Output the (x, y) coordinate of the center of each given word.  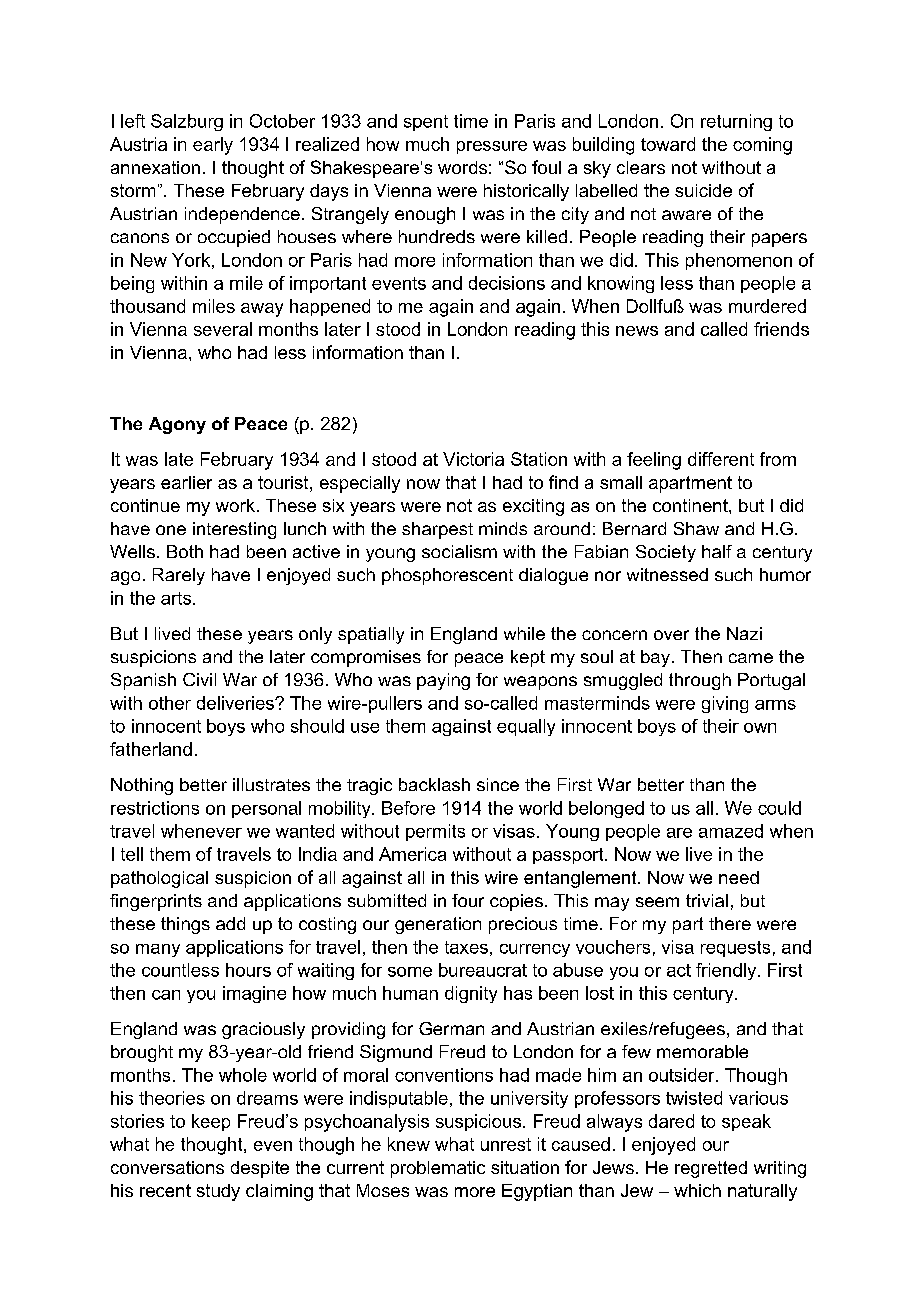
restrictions (155, 808)
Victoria (473, 459)
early (213, 146)
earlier (186, 482)
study (218, 1192)
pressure (492, 147)
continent (691, 505)
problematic (438, 1169)
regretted (711, 1169)
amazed (731, 831)
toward (668, 144)
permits (435, 832)
